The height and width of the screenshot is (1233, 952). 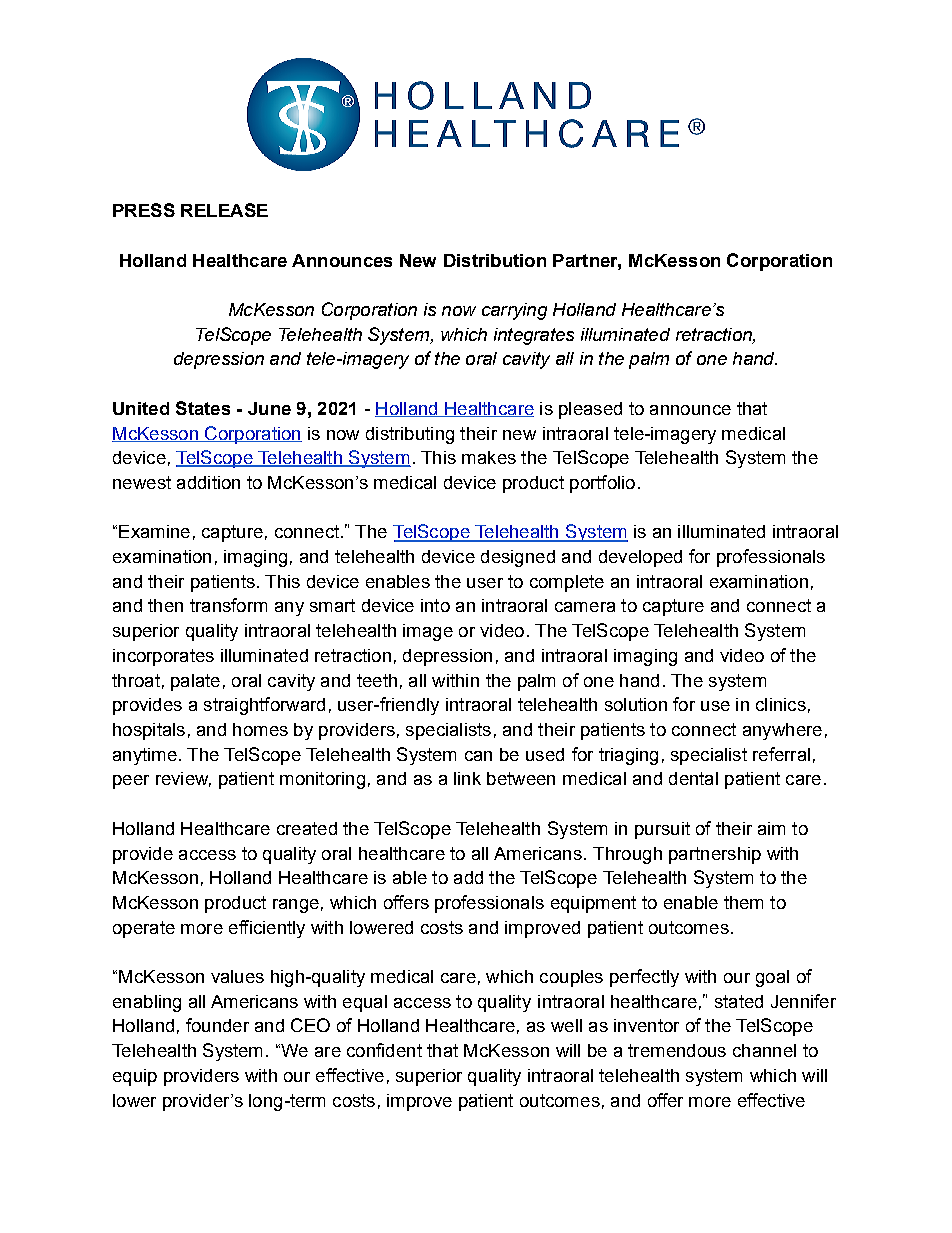 I want to click on founder, so click(x=217, y=1025).
